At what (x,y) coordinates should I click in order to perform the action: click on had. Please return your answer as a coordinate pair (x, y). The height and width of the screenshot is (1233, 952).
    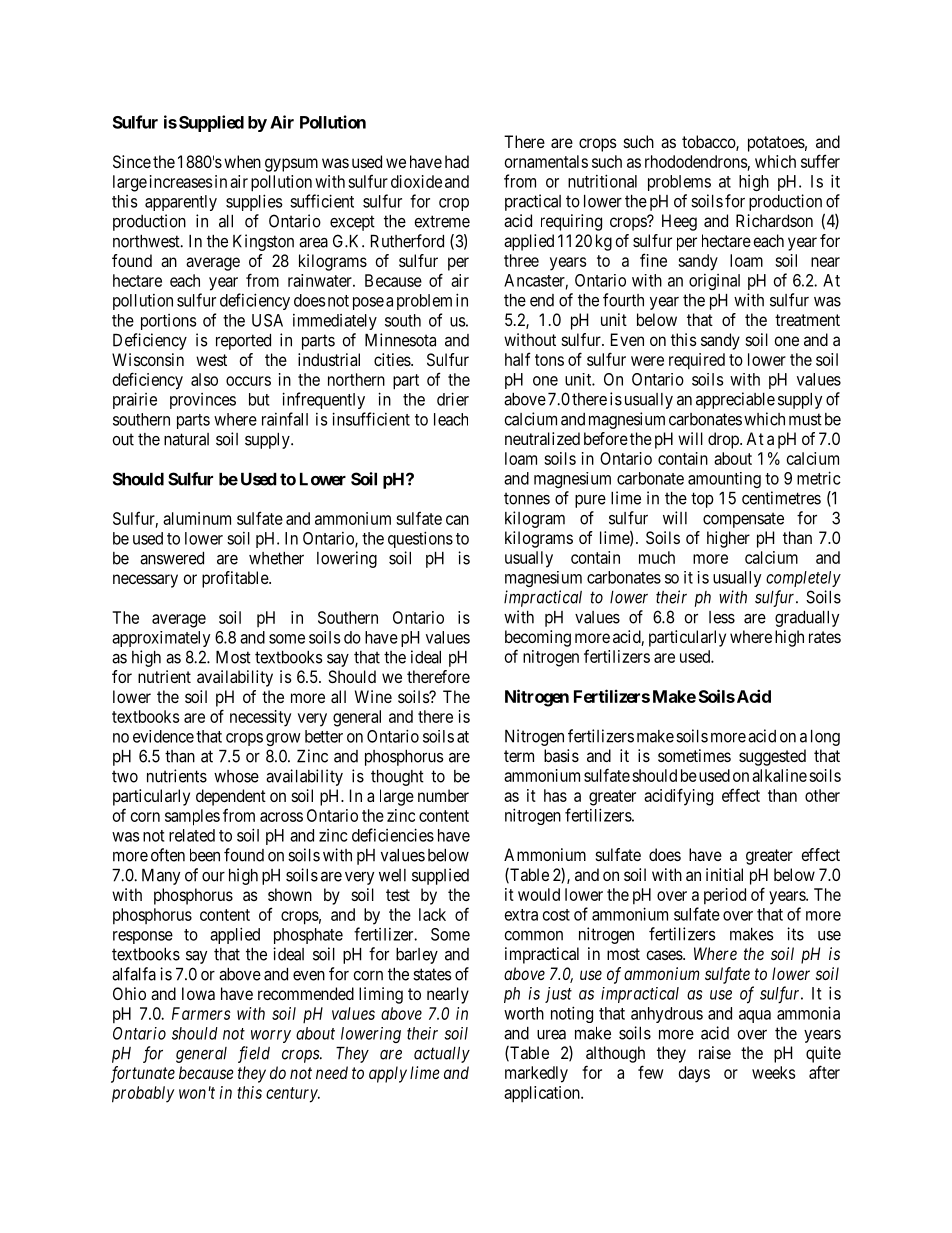
    Looking at the image, I should click on (457, 161).
